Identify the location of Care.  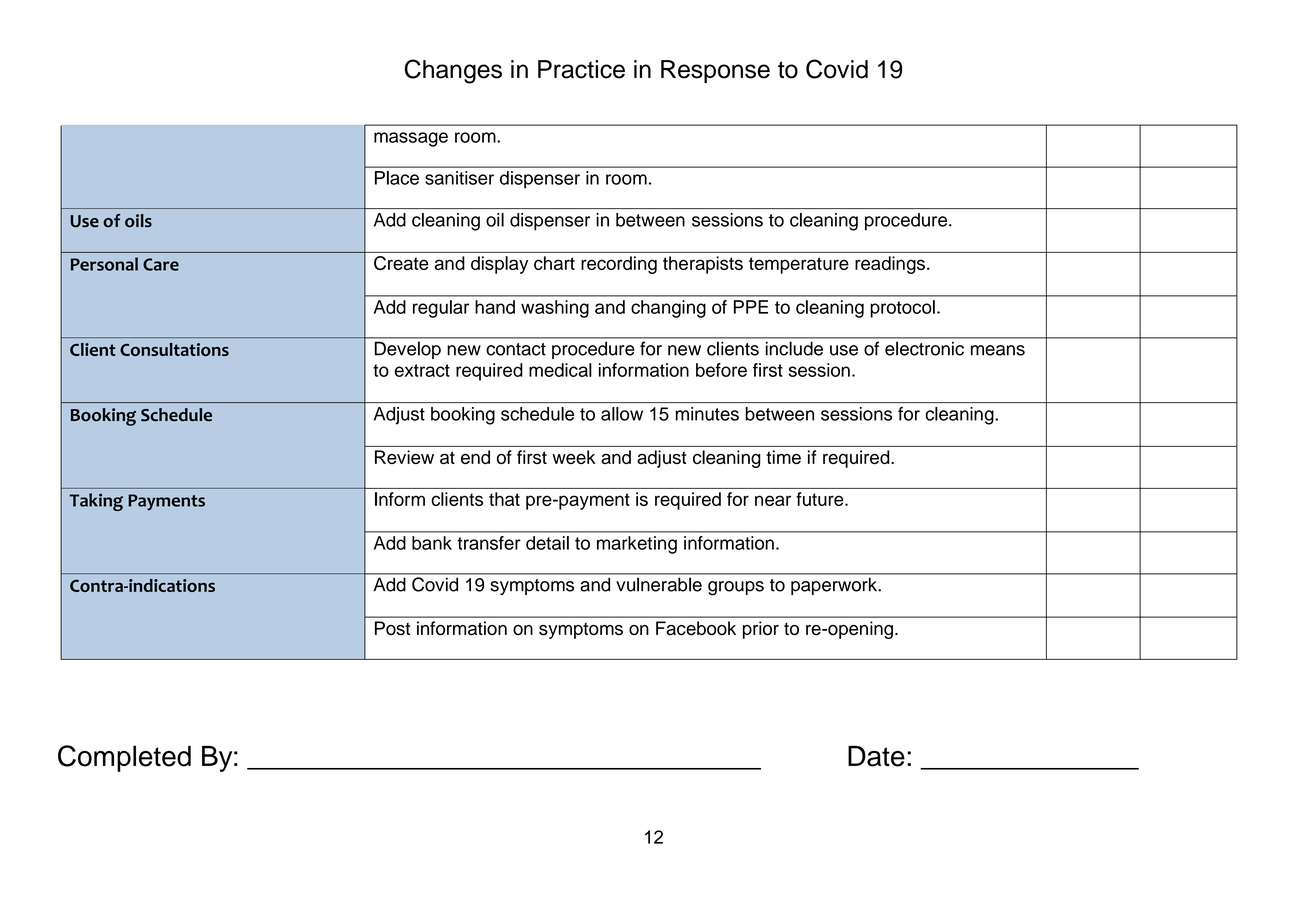
(161, 264).
